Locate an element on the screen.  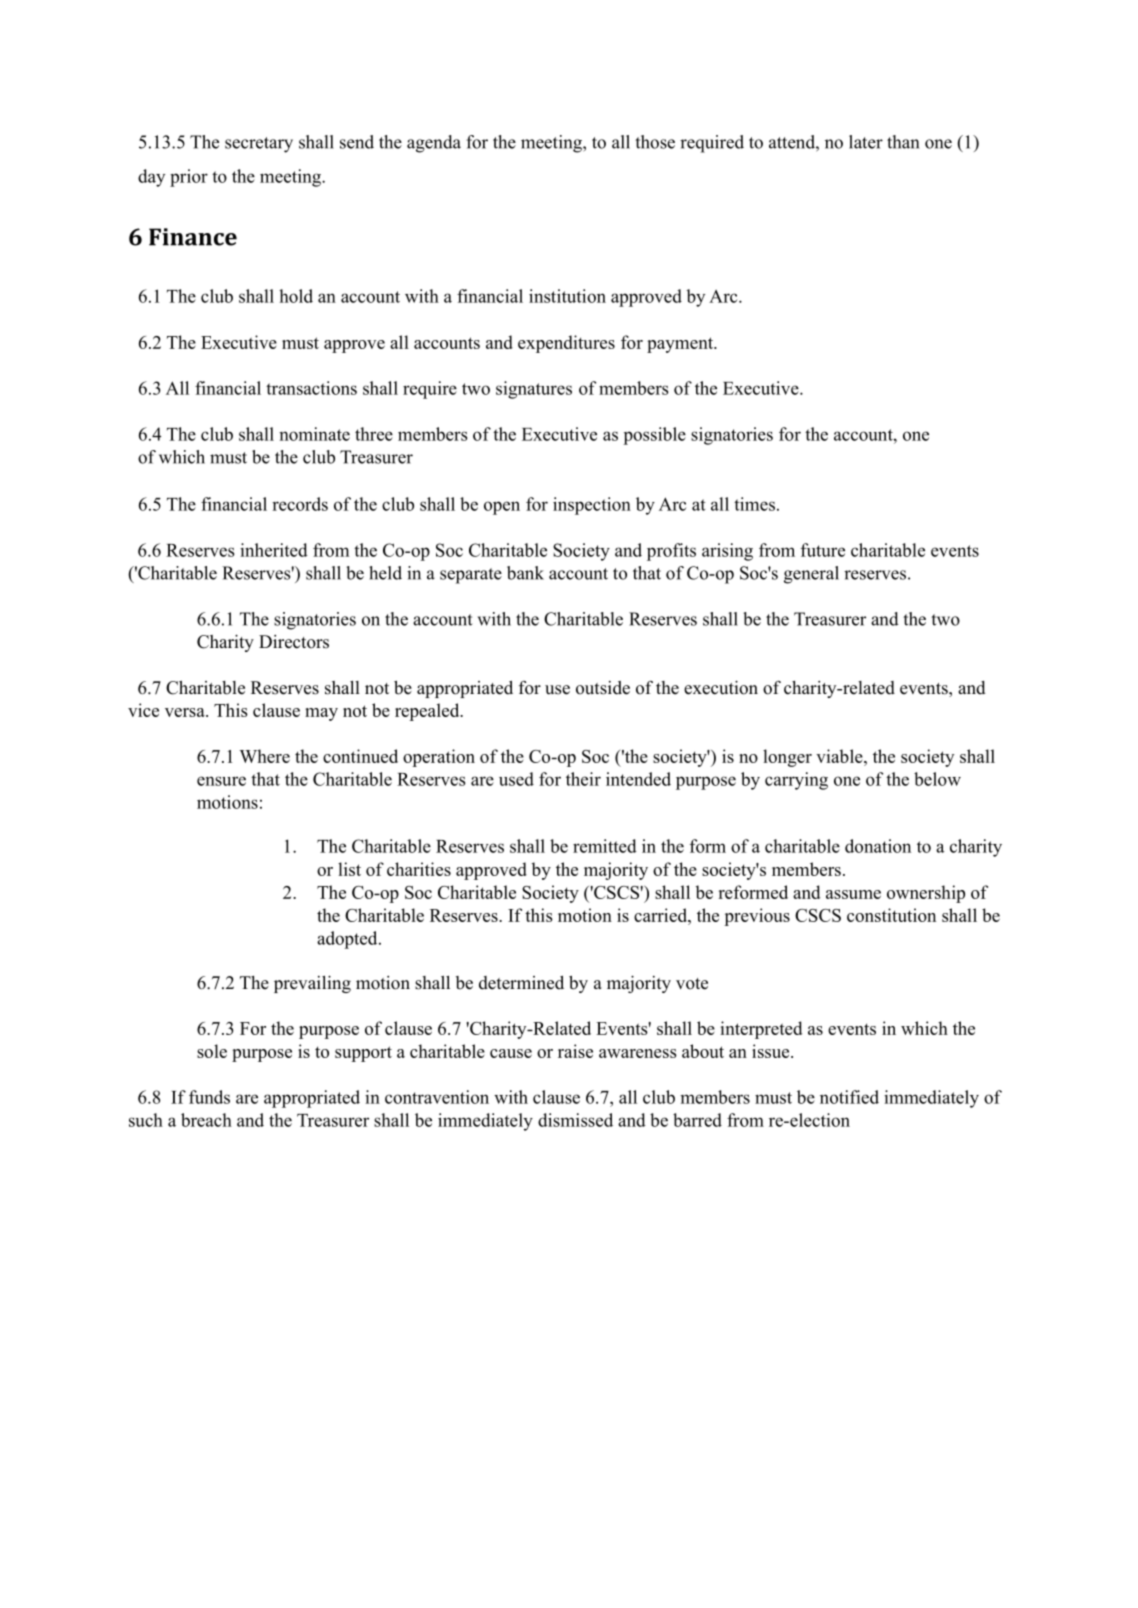
dismissed is located at coordinates (575, 1120).
